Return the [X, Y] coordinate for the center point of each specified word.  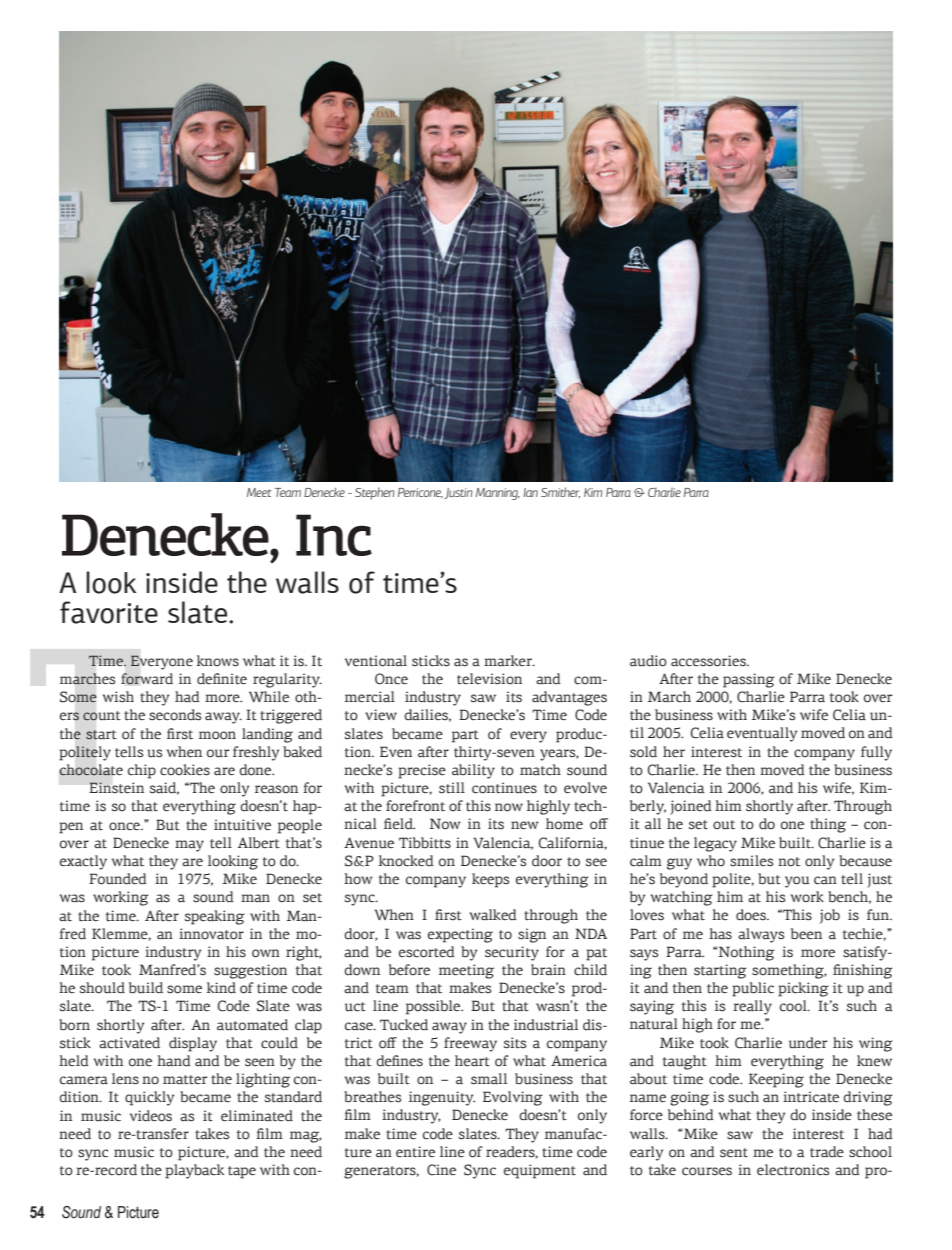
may [189, 846]
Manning [498, 494]
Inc [334, 535]
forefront [415, 806]
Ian [530, 492]
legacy [715, 844]
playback [194, 1171]
